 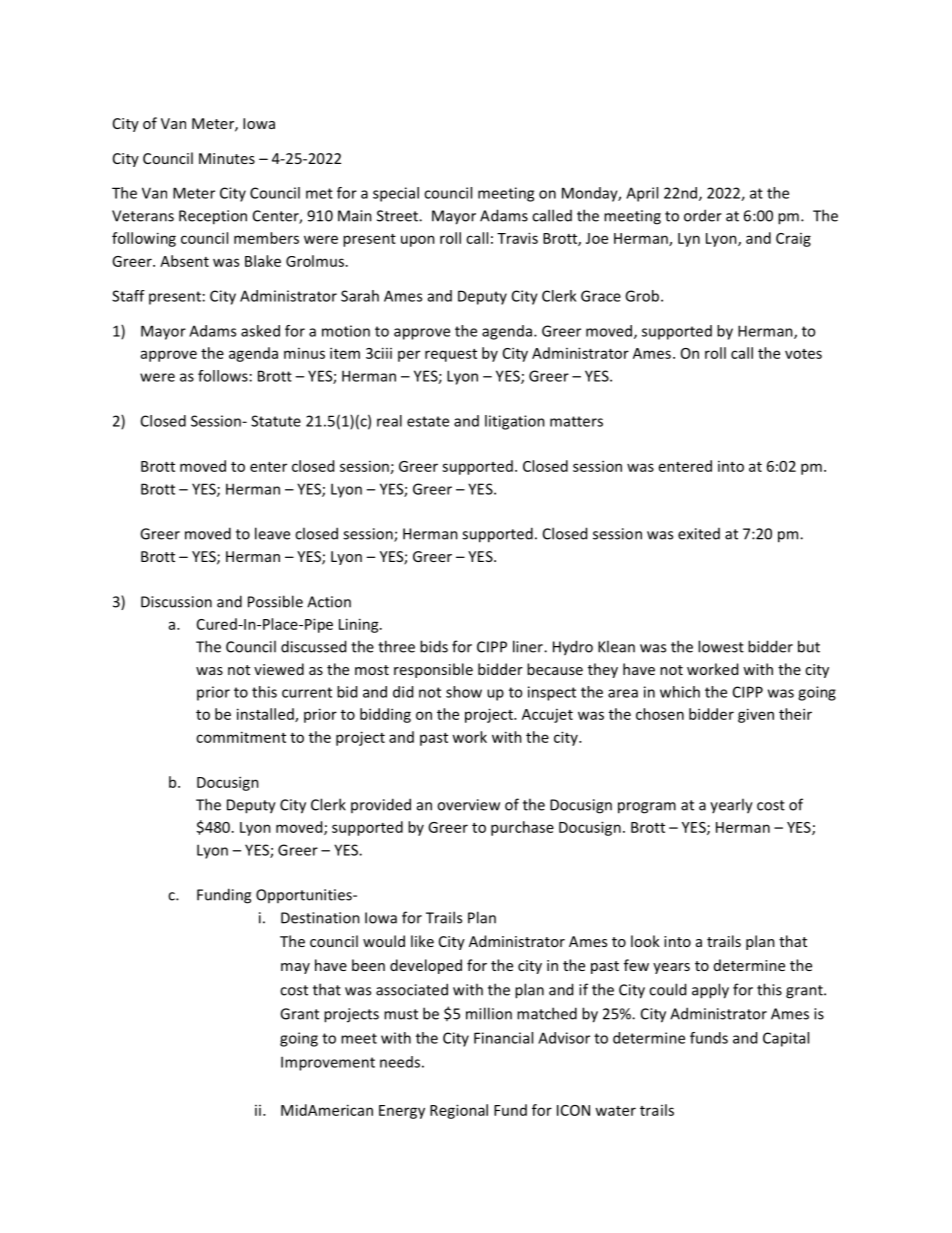 I want to click on given, so click(x=756, y=715).
